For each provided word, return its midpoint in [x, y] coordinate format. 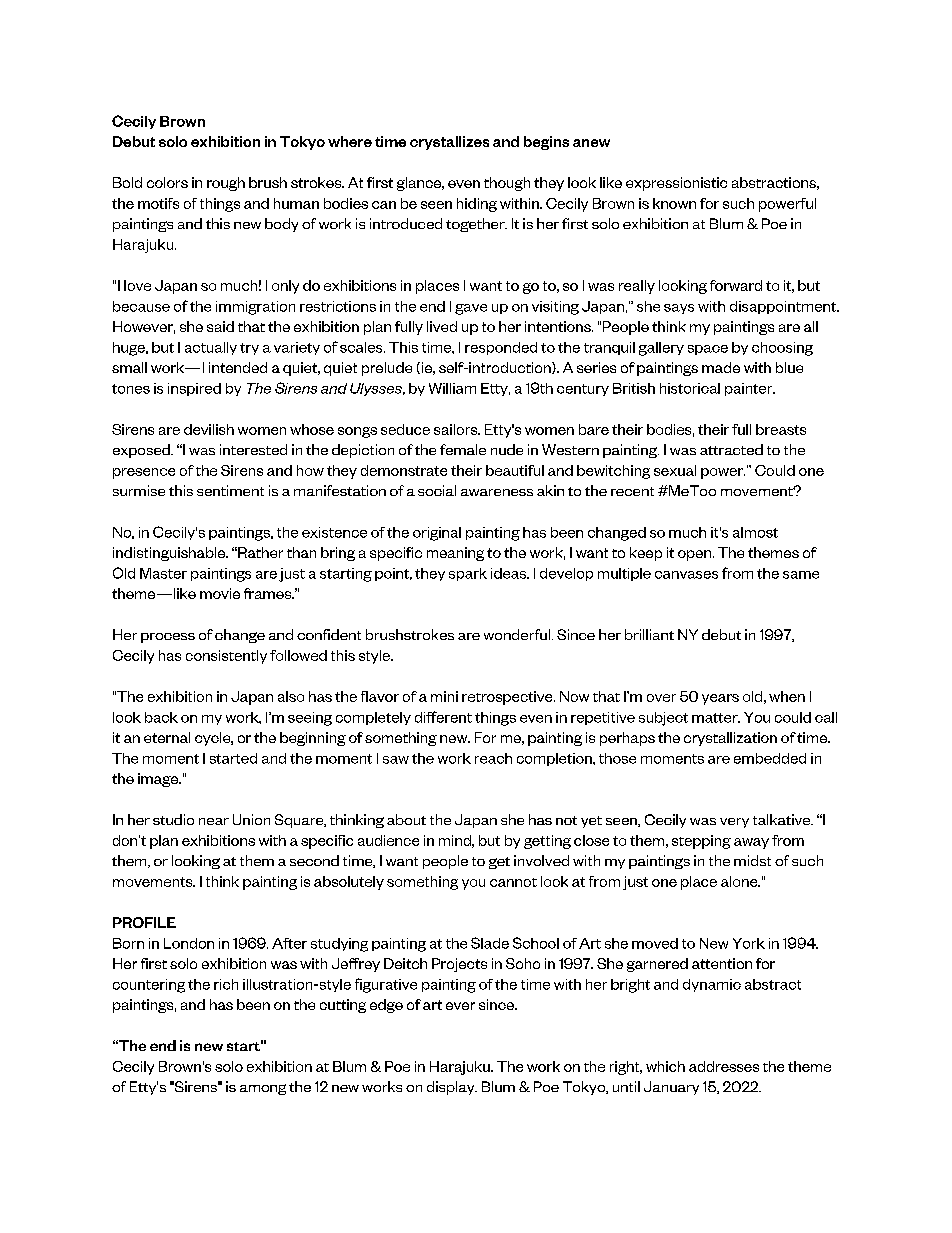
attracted [731, 449]
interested [253, 449]
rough [226, 184]
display [452, 1088]
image [159, 780]
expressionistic [676, 184]
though [507, 184]
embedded [770, 758]
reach [493, 758]
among [263, 1089]
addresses [724, 1066]
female [463, 449]
